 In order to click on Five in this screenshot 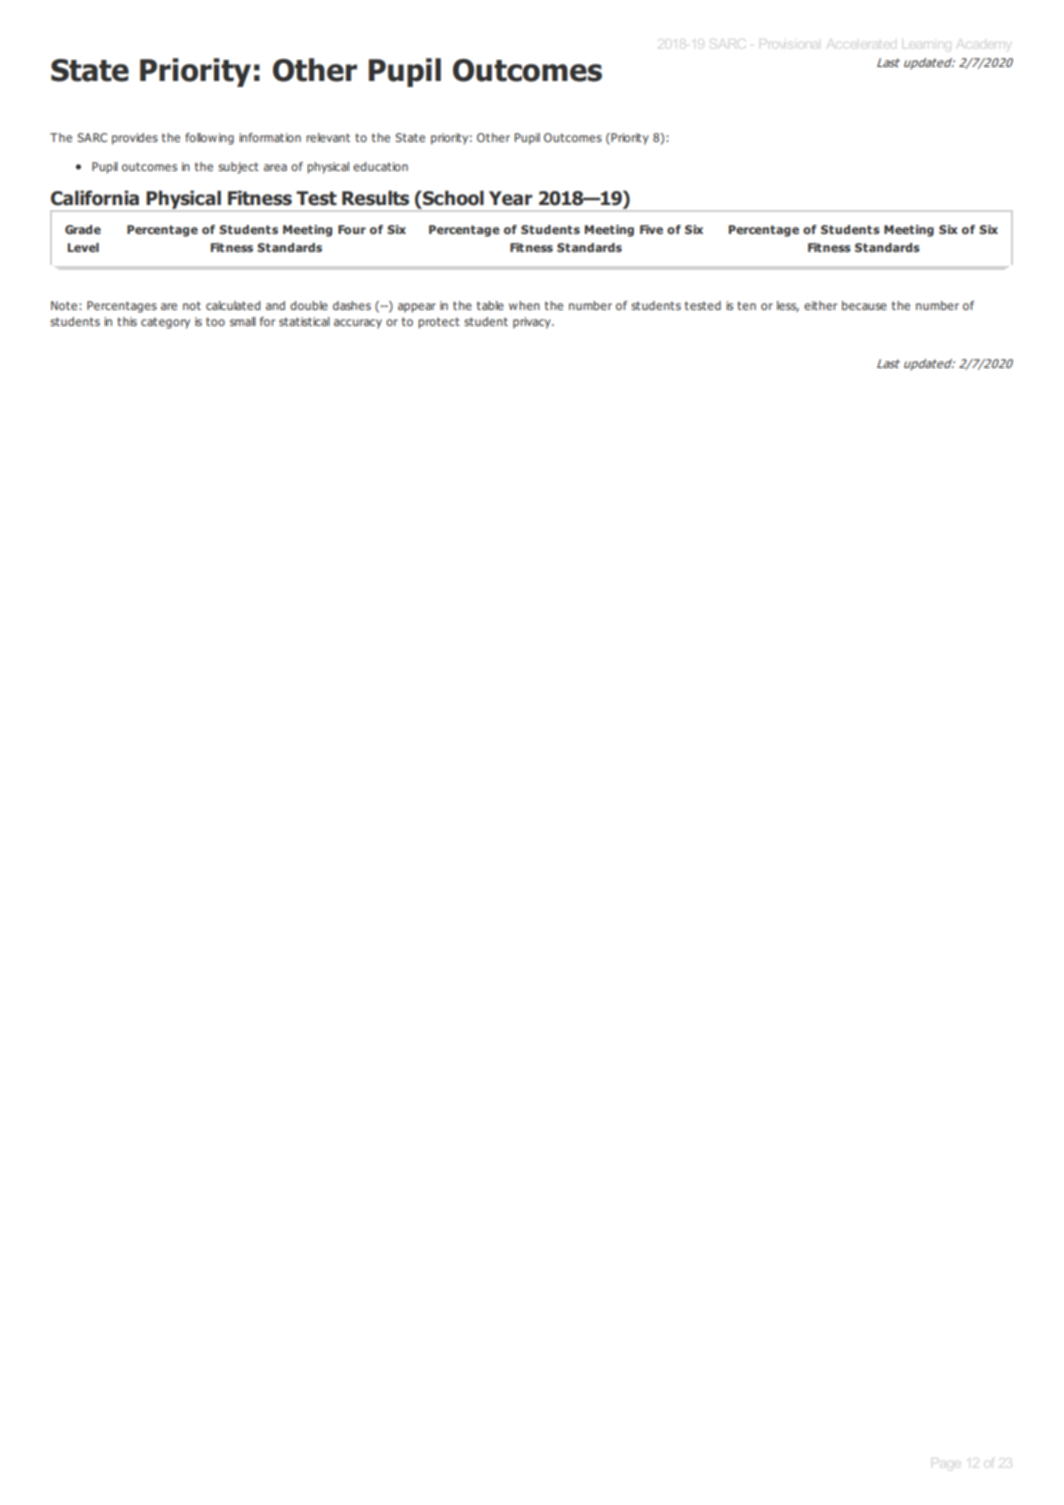, I will do `click(651, 229)`.
